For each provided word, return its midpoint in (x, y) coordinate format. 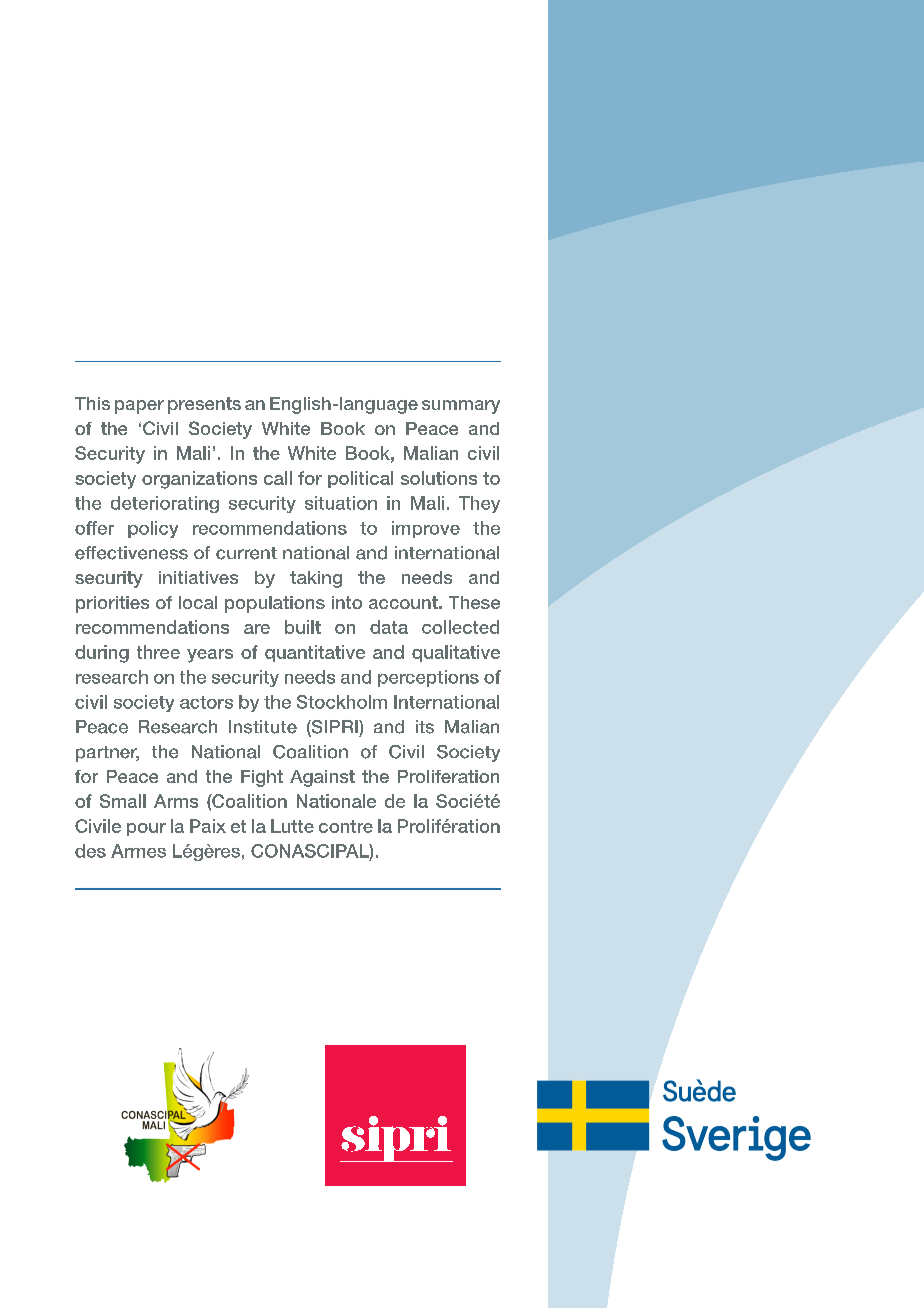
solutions (439, 478)
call (278, 478)
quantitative (315, 653)
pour (146, 829)
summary (461, 407)
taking (316, 579)
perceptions (428, 678)
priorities (112, 604)
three (158, 652)
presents (204, 405)
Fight (262, 778)
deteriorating (165, 504)
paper (139, 407)
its (425, 727)
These (474, 602)
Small (123, 801)
